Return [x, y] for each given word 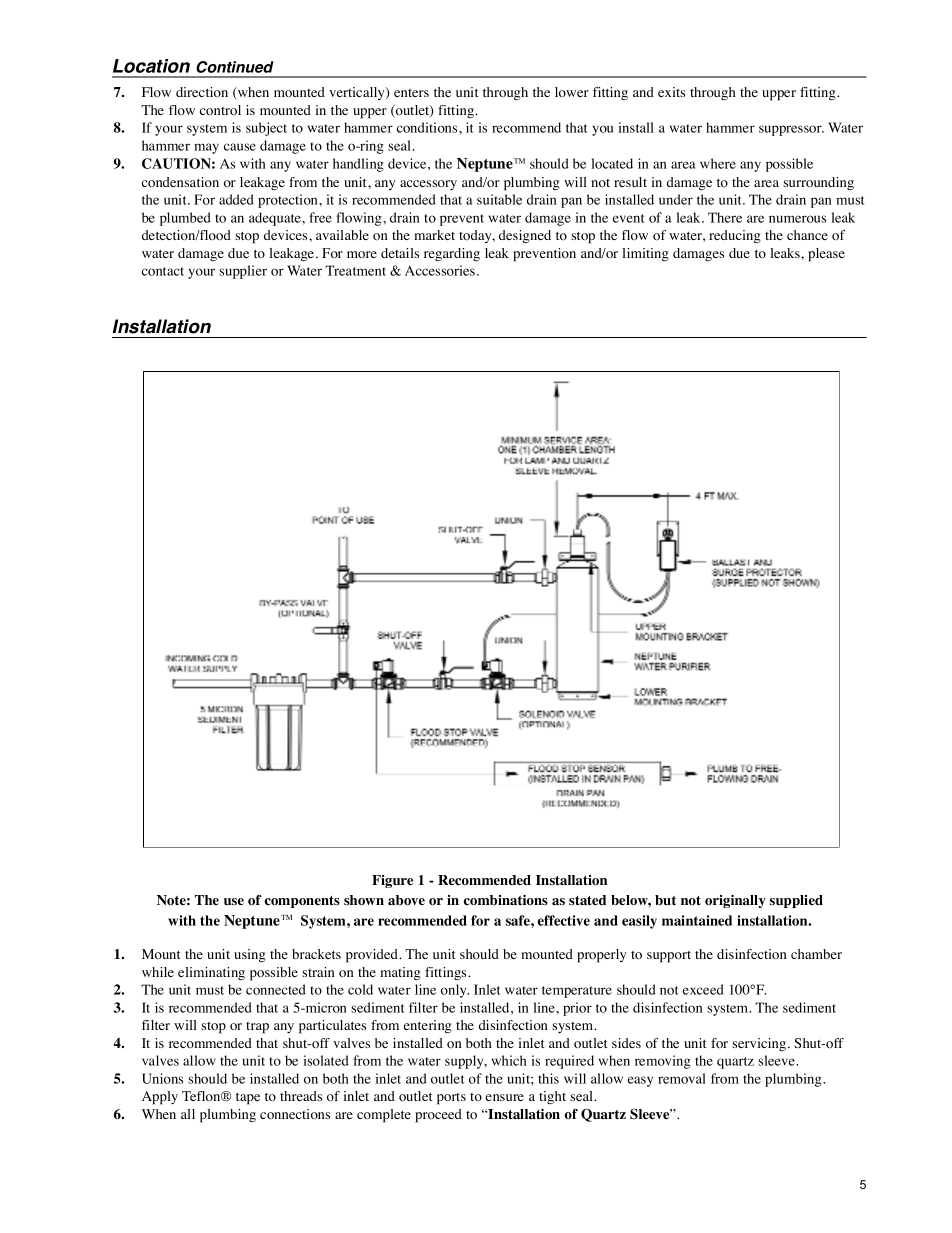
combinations [506, 900]
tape [248, 1099]
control [220, 110]
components [302, 902]
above [406, 900]
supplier [243, 272]
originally [735, 901]
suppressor [791, 130]
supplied [796, 901]
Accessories [440, 270]
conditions [428, 127]
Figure [392, 881]
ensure [505, 1097]
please [826, 255]
